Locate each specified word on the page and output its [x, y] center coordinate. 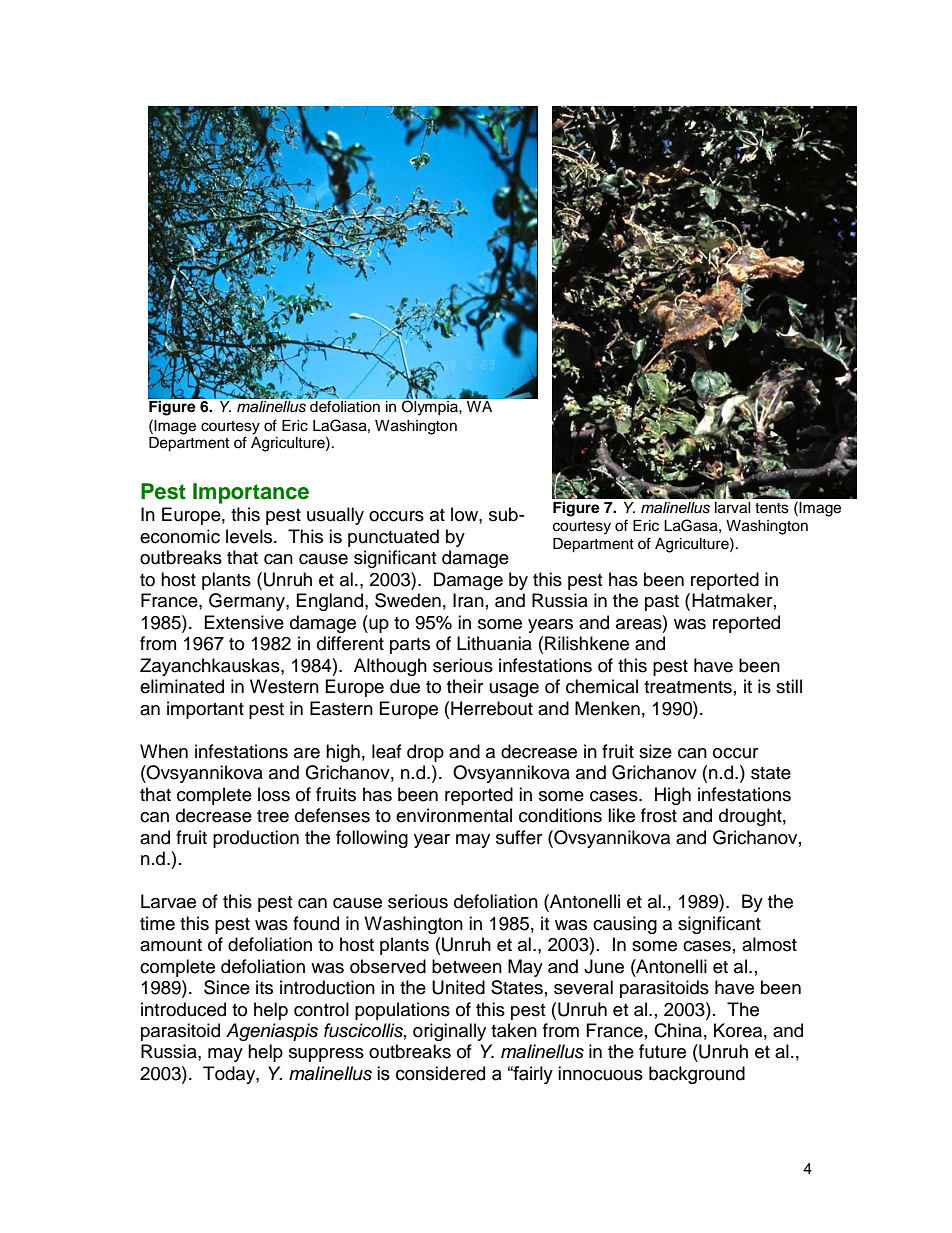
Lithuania [494, 643]
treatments [688, 687]
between [467, 966]
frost [659, 815]
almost [769, 944]
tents [772, 508]
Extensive [244, 622]
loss [274, 794]
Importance [251, 493]
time [157, 923]
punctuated [393, 538]
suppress [326, 1055]
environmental [454, 815]
